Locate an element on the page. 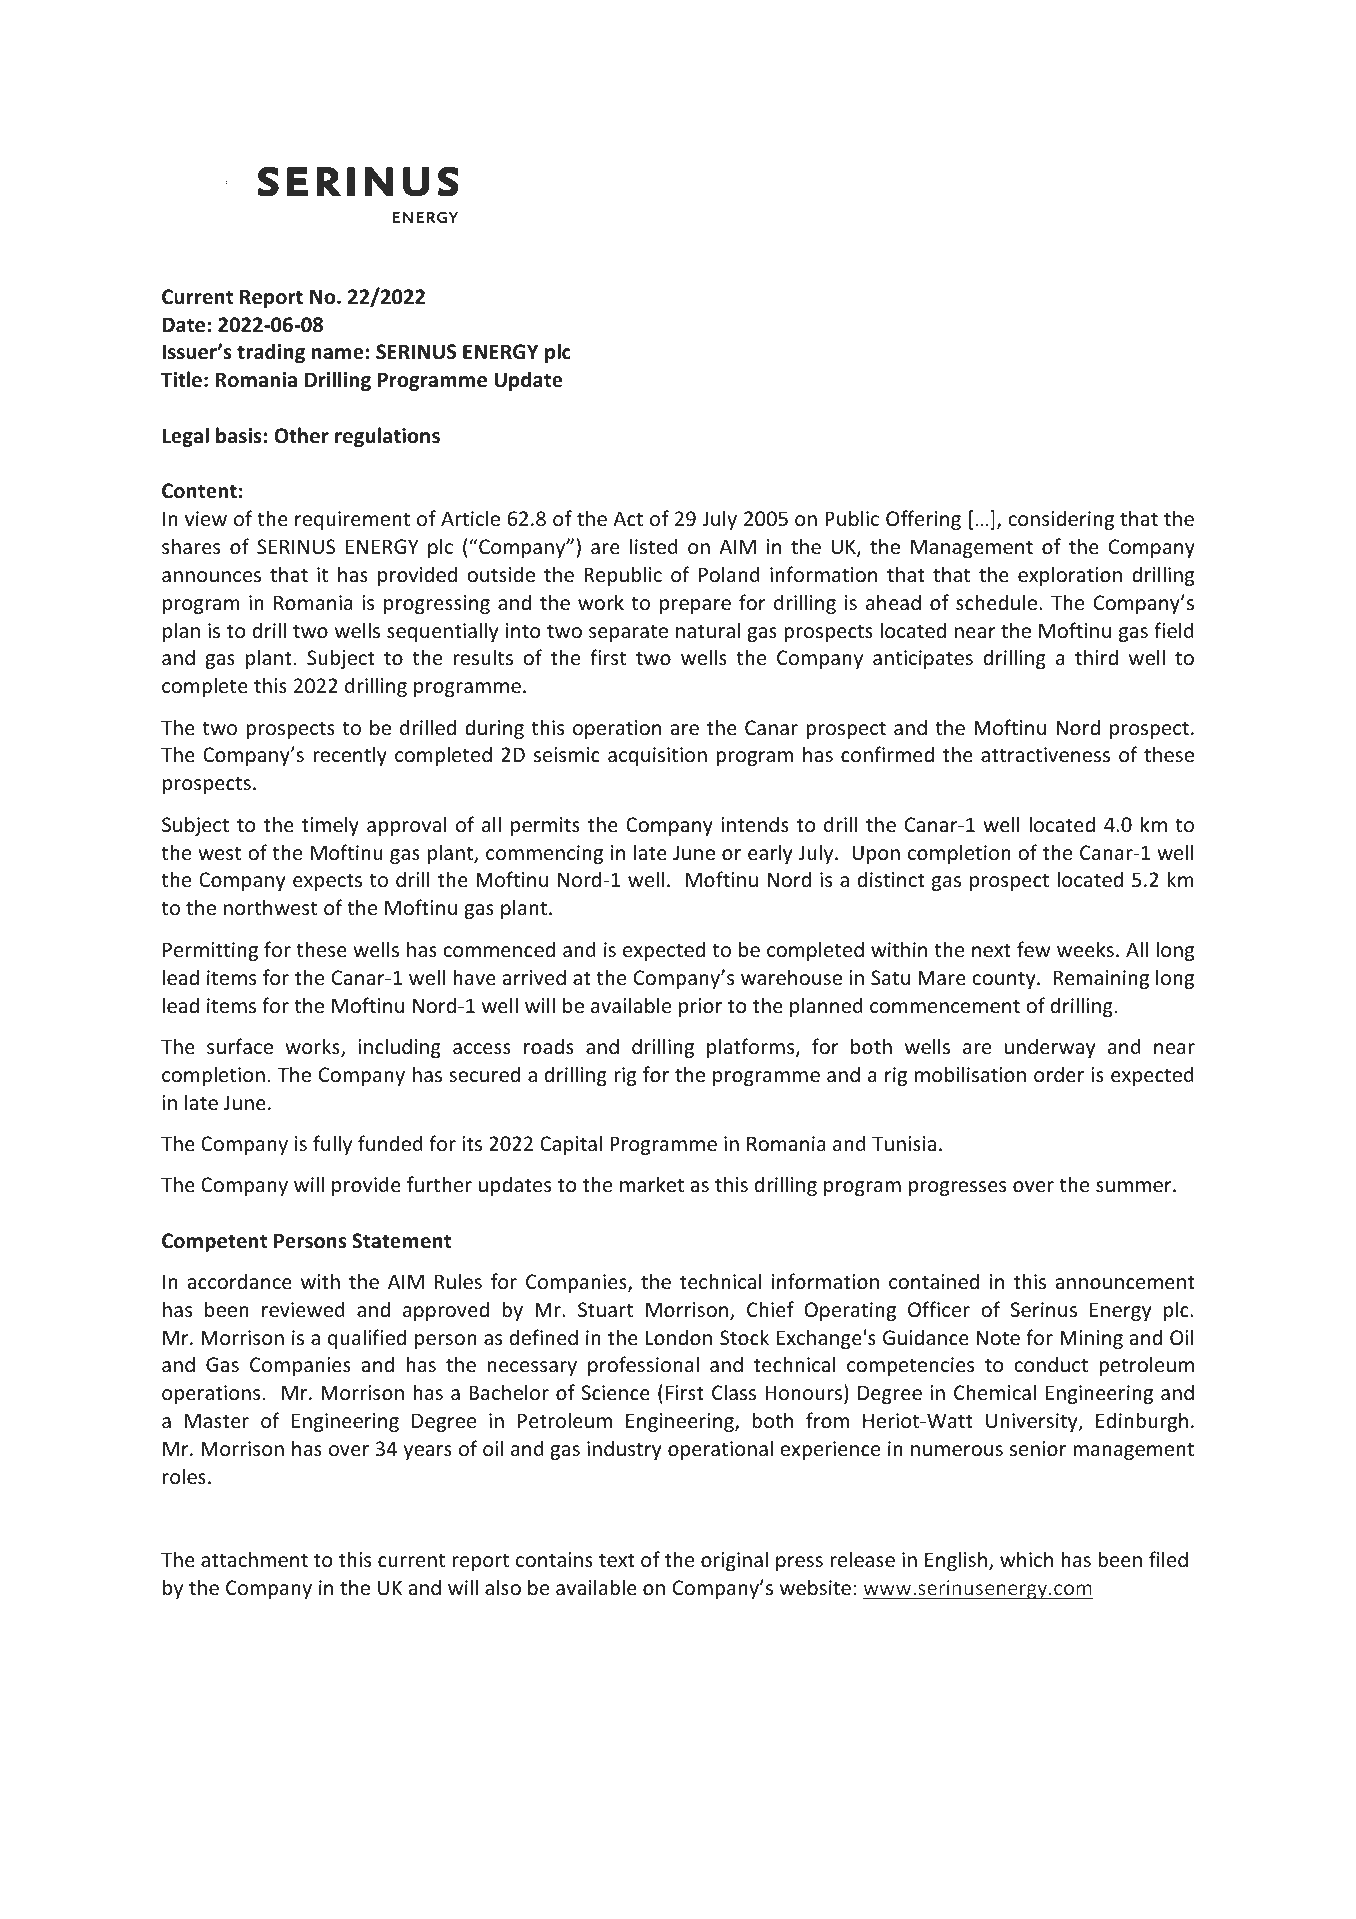 Image resolution: width=1356 pixels, height=1919 pixels. few is located at coordinates (1033, 949).
